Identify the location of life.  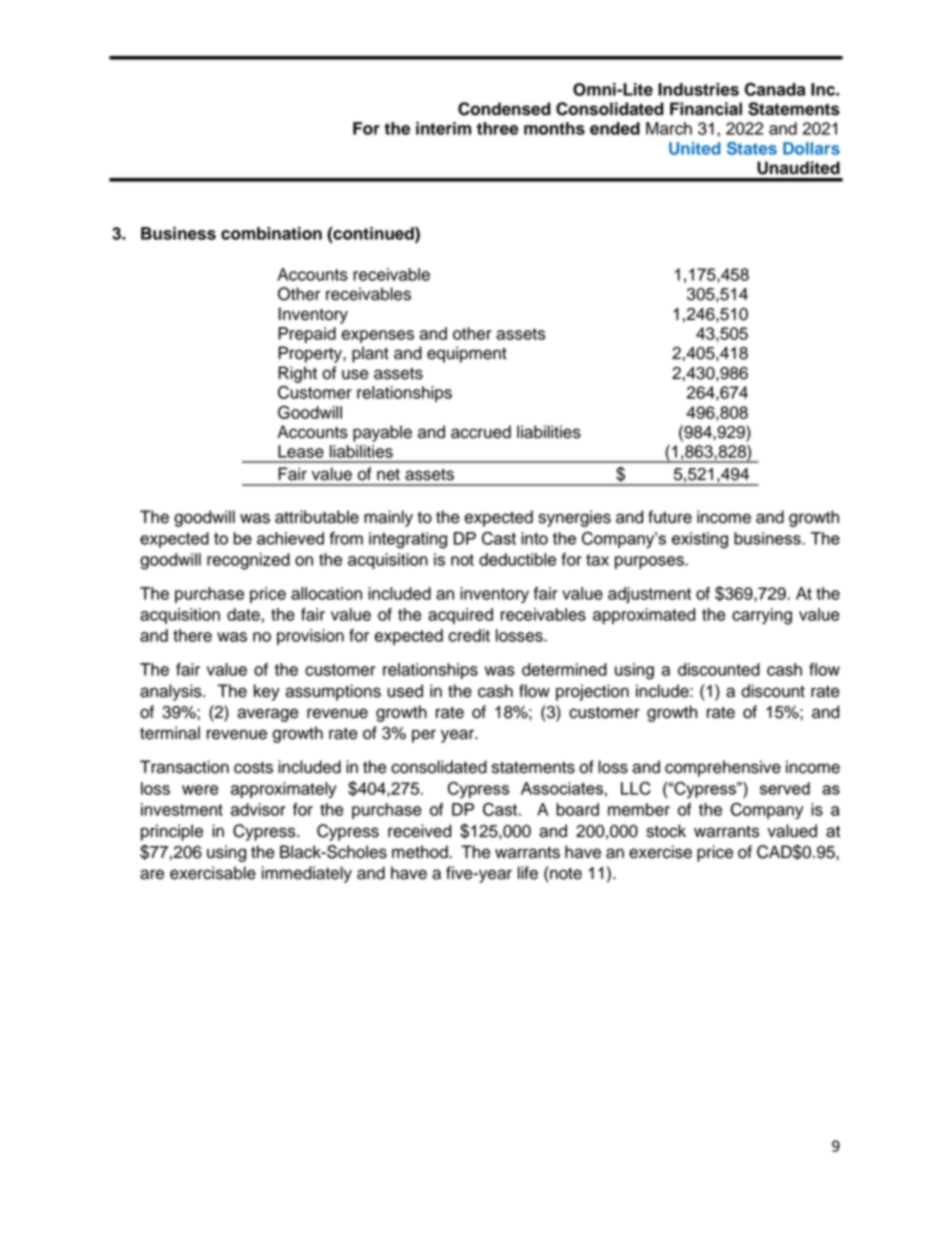
(528, 873).
